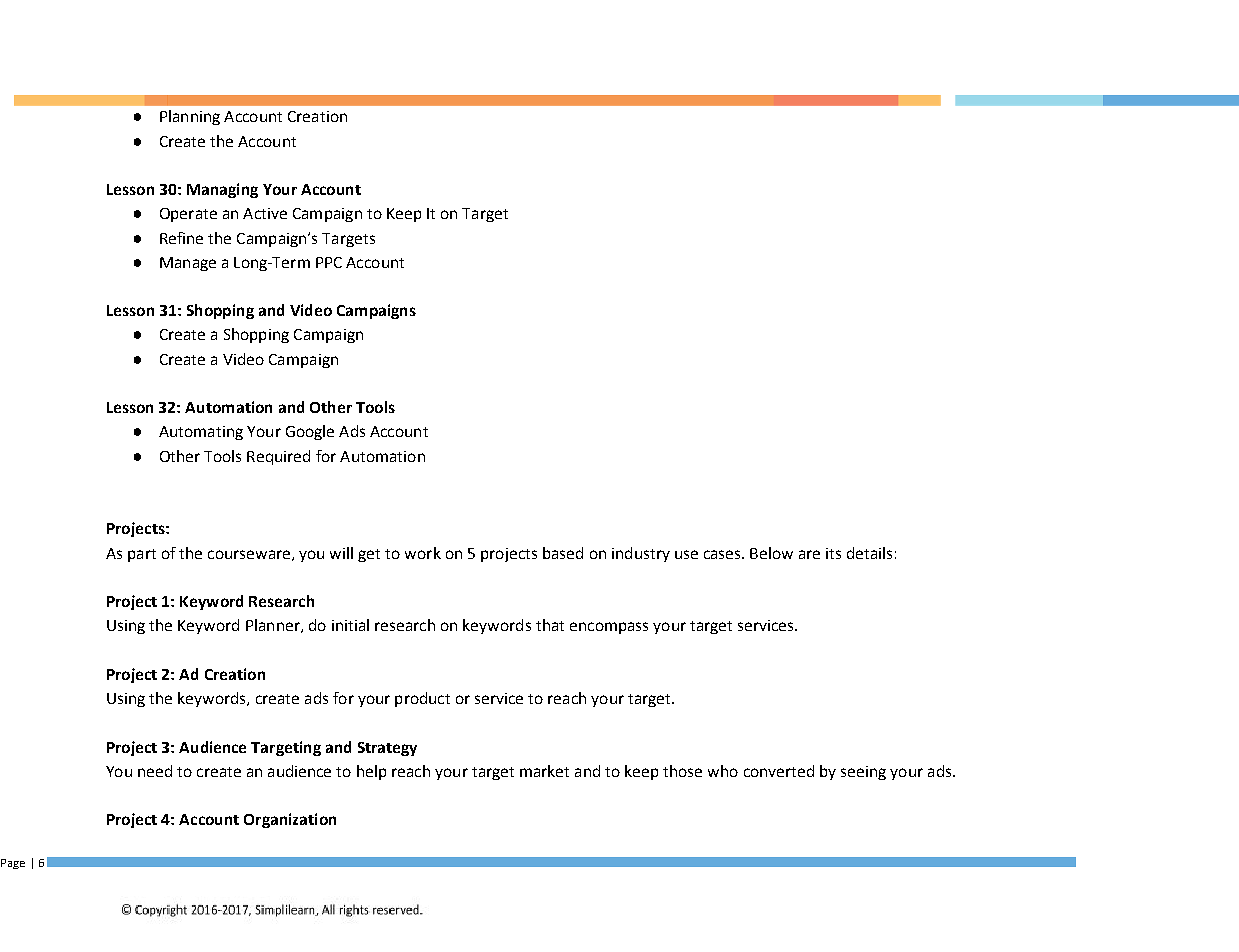 Image resolution: width=1239 pixels, height=952 pixels. I want to click on Manage, so click(188, 264).
